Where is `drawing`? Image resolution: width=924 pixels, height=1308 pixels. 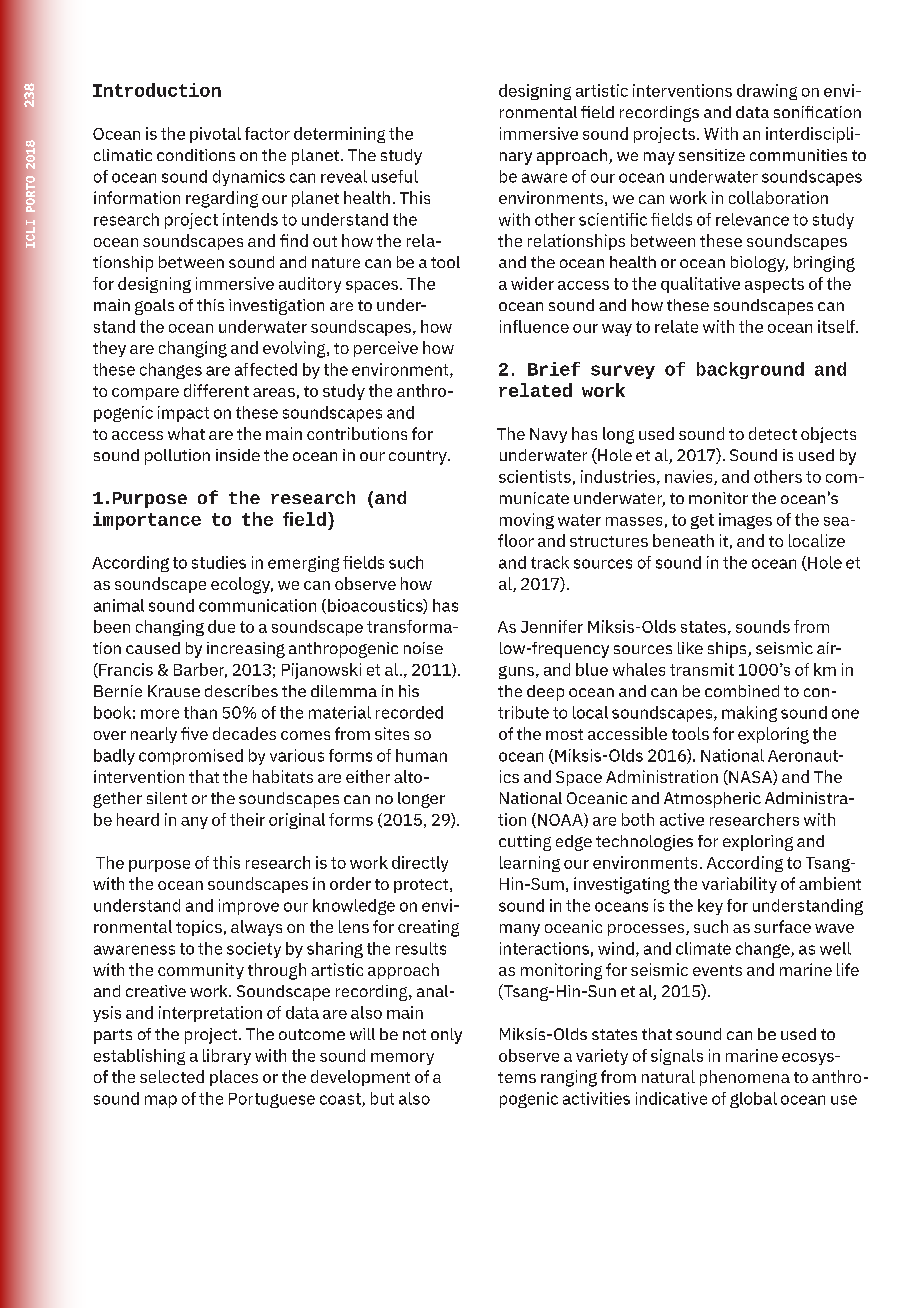 drawing is located at coordinates (767, 92).
